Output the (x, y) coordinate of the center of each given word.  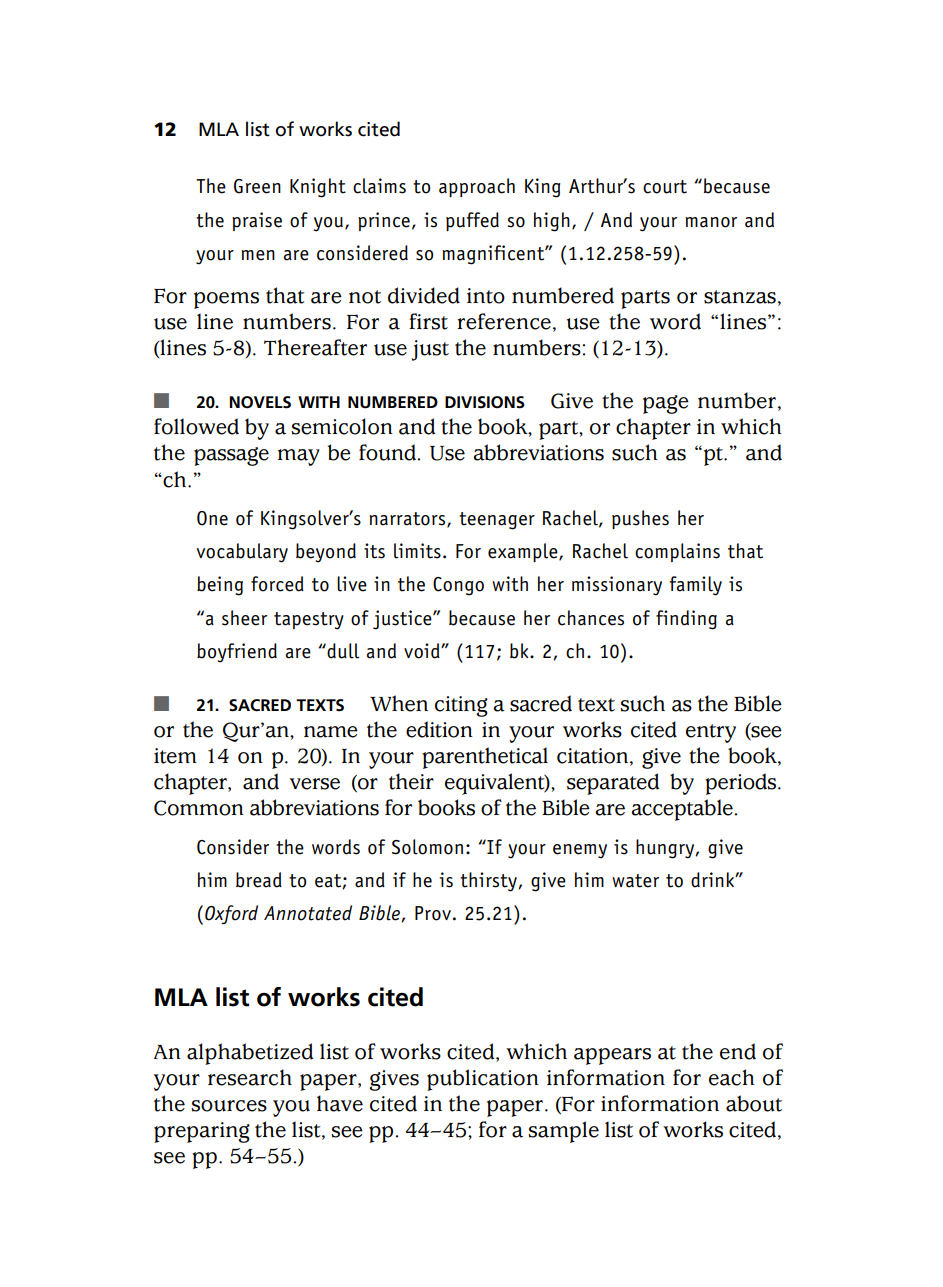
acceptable (682, 810)
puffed (472, 221)
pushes (640, 519)
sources (229, 1106)
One (212, 518)
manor (711, 222)
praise (257, 221)
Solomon (427, 847)
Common (199, 808)
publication (483, 1080)
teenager (497, 521)
